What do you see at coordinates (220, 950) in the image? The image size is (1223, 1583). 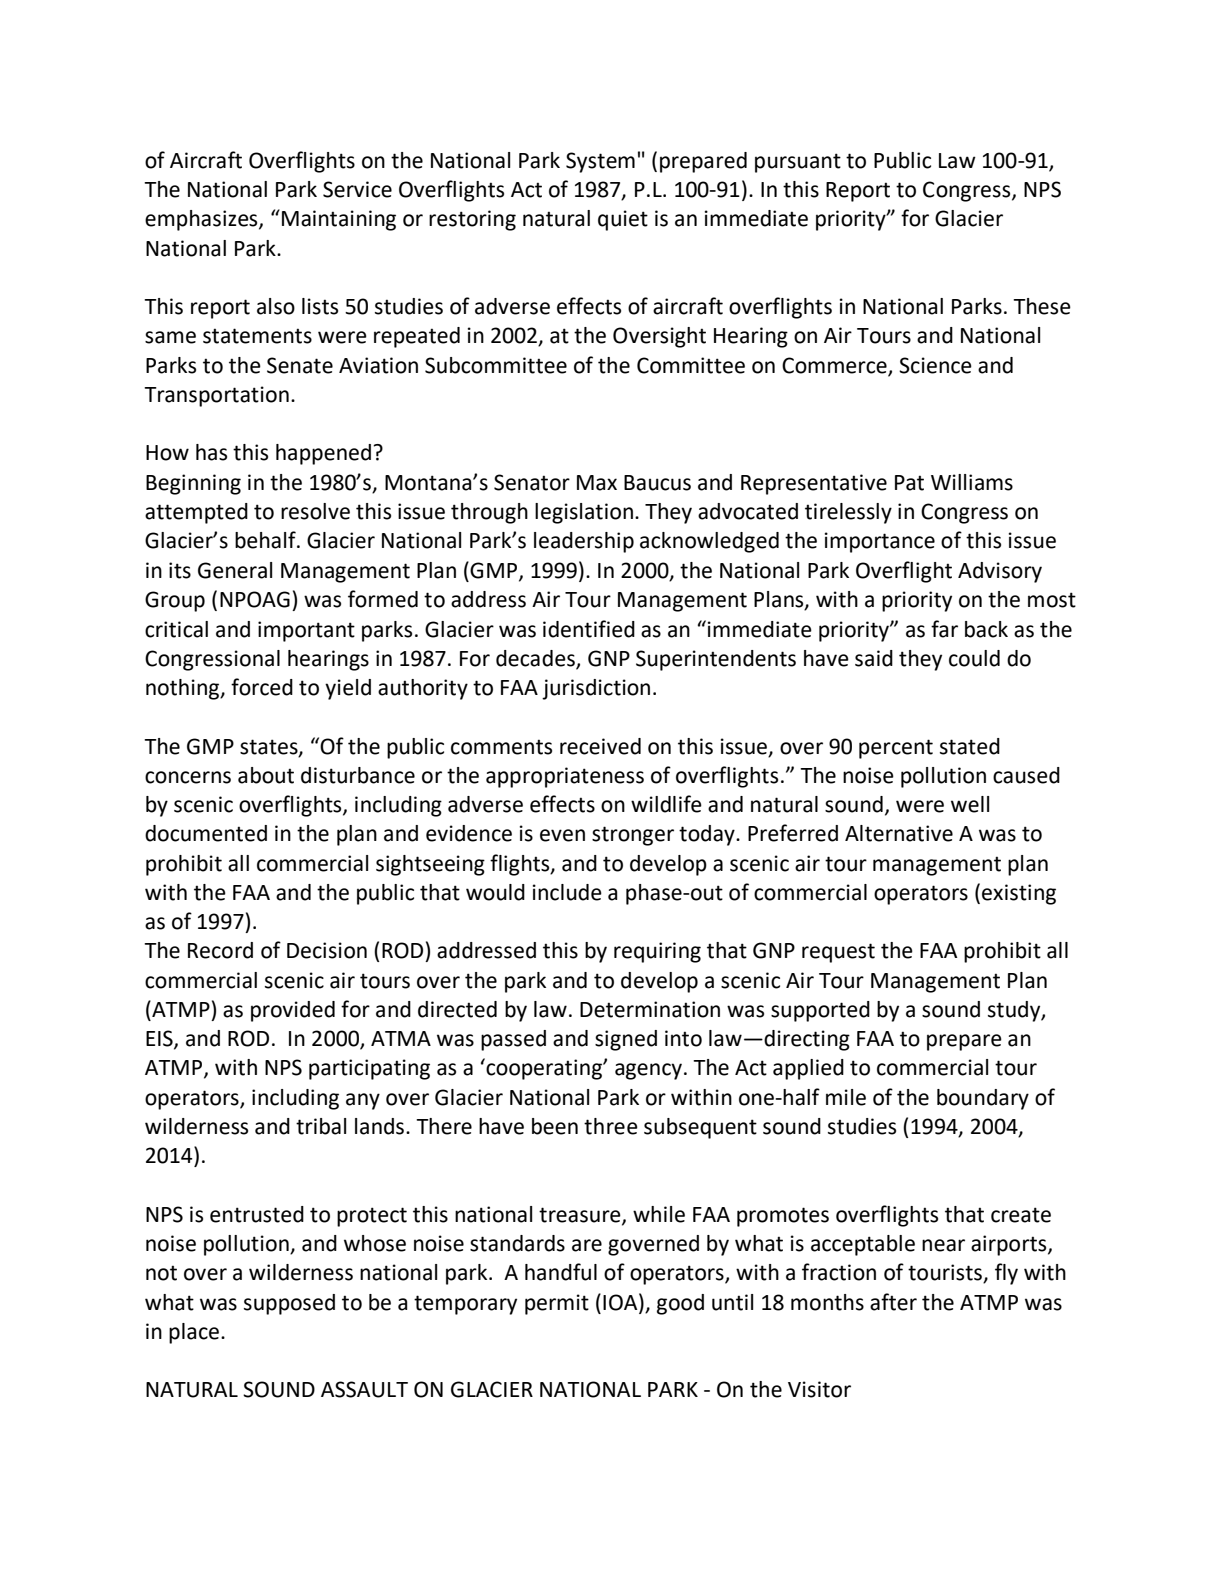 I see `Record` at bounding box center [220, 950].
